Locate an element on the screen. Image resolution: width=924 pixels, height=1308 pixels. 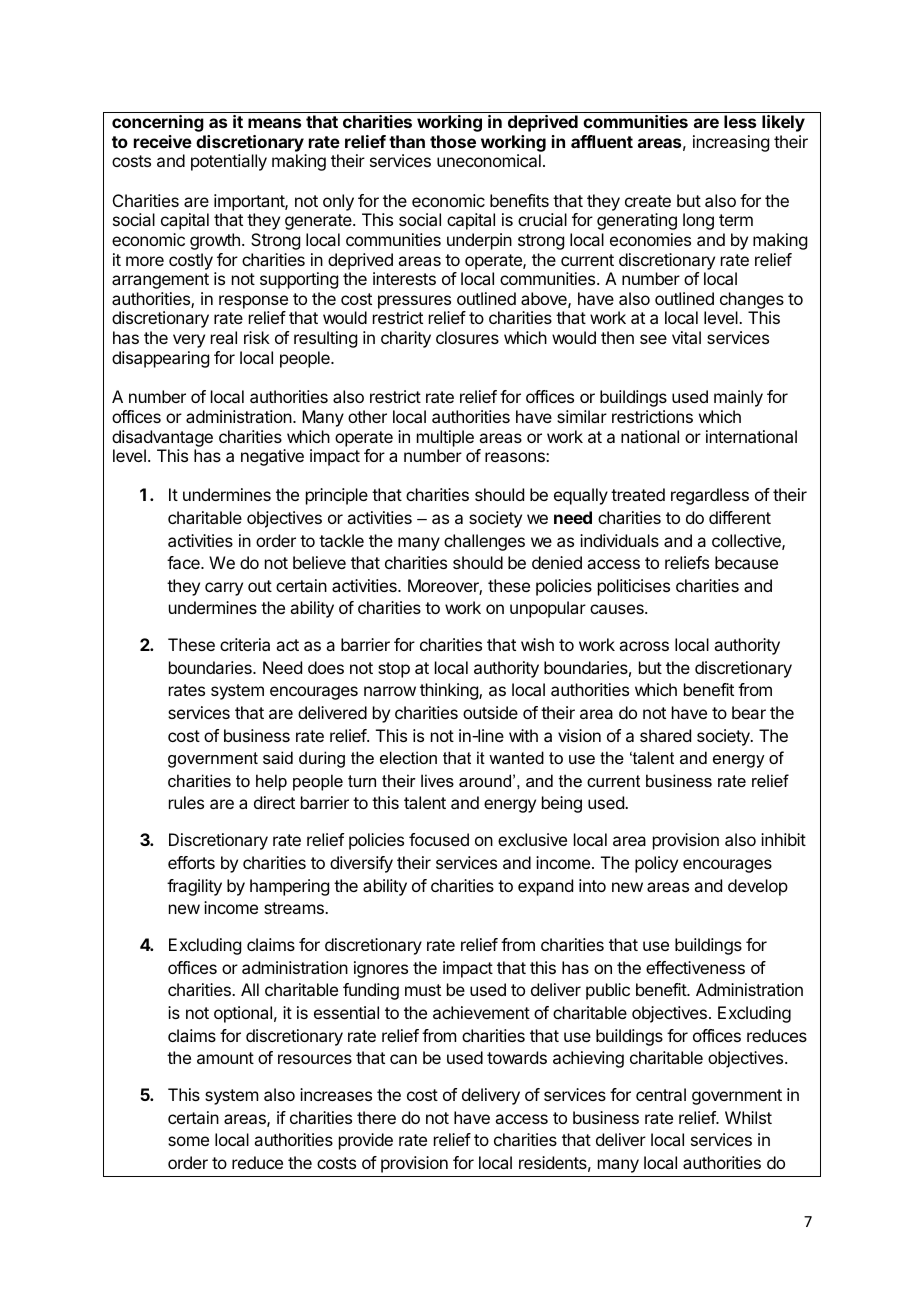
different is located at coordinates (740, 517).
